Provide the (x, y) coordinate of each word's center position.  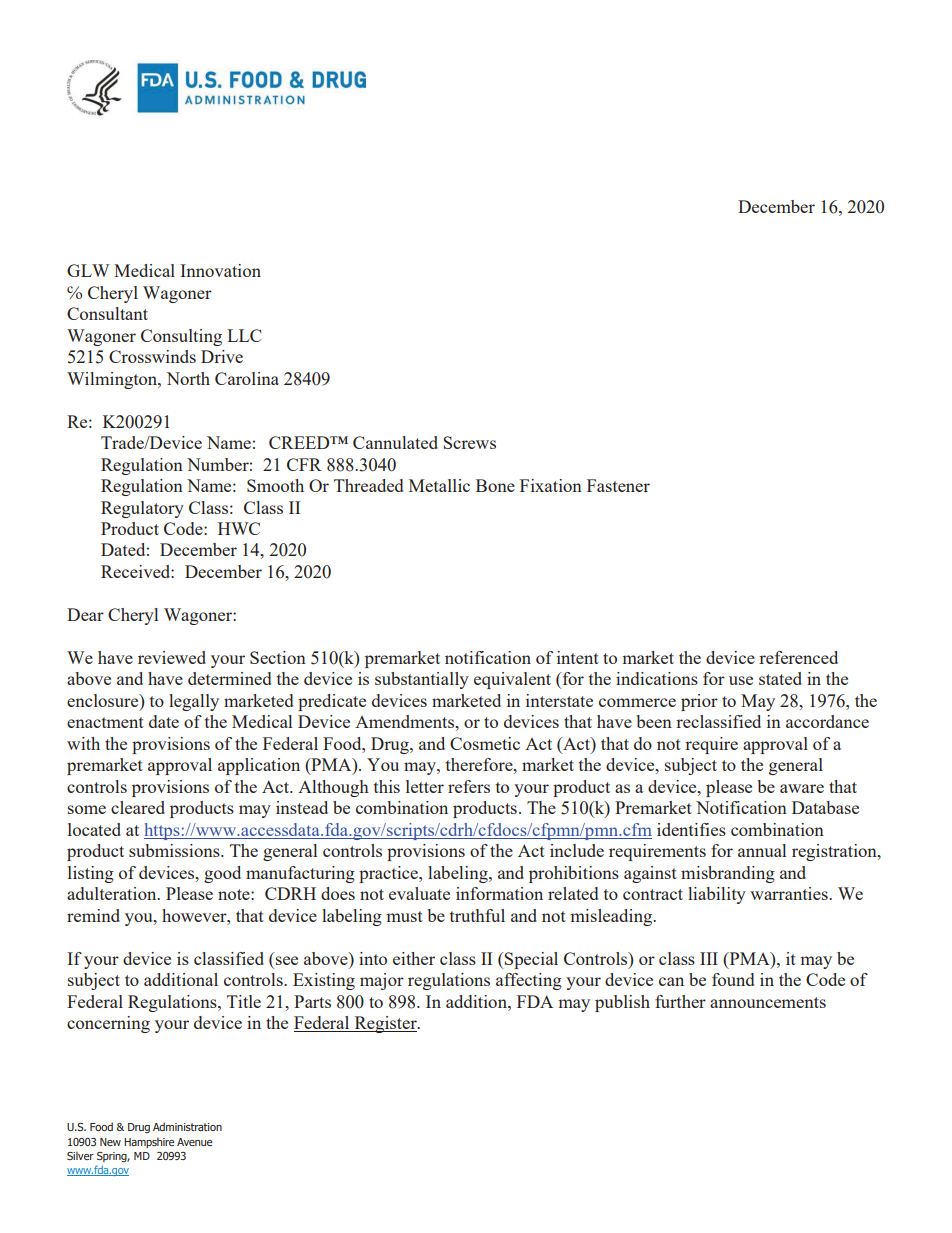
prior (699, 702)
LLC (244, 335)
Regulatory (142, 509)
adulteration (113, 893)
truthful (477, 915)
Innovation (220, 270)
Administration (187, 1126)
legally (194, 702)
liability (717, 895)
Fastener (618, 485)
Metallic (439, 485)
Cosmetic (485, 743)
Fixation (551, 485)
